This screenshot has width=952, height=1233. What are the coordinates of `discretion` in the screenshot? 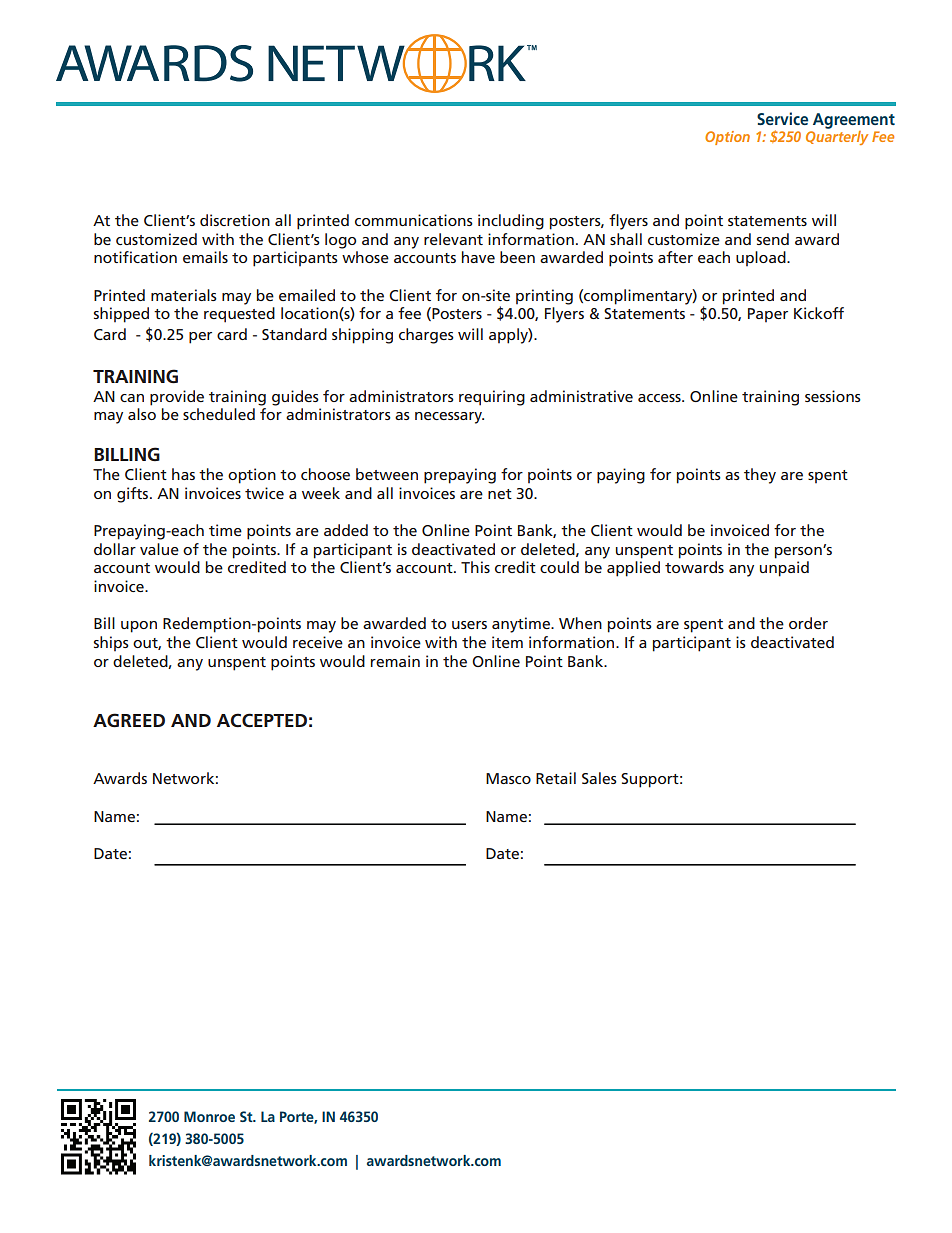 It's located at (235, 220).
